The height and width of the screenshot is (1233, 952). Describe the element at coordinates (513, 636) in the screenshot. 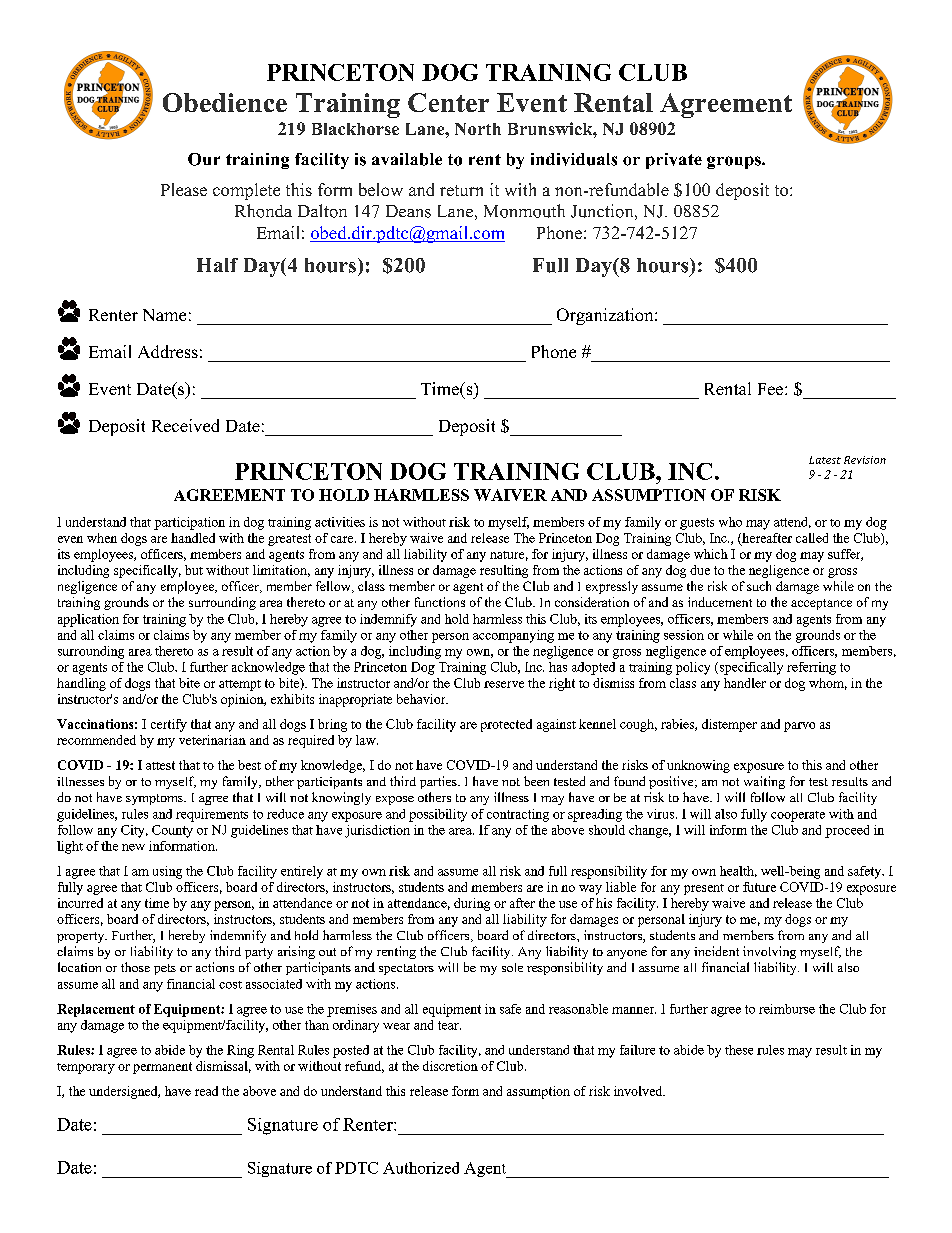

I see `accompanying` at that location.
